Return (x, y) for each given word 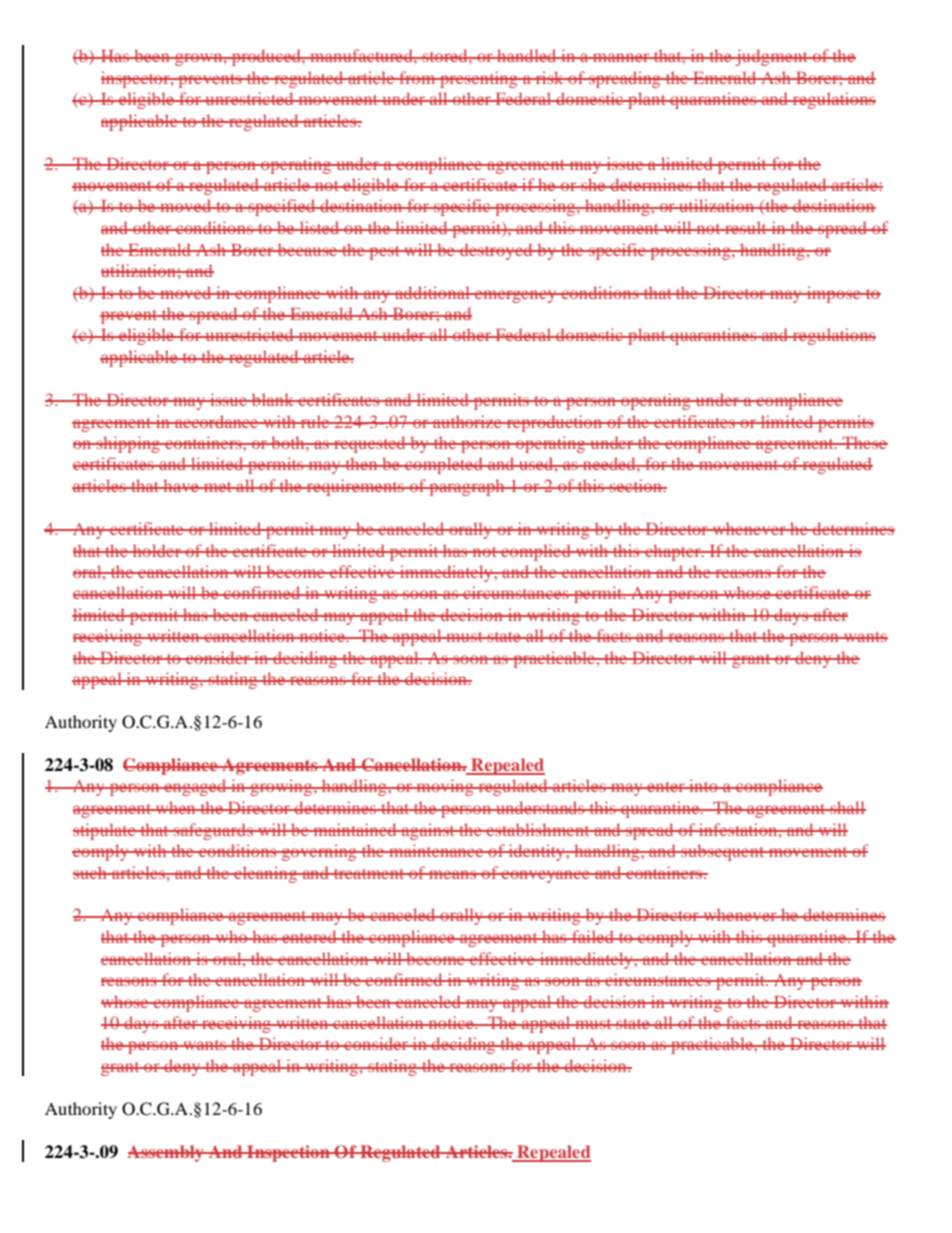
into (703, 785)
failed (593, 936)
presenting (479, 79)
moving (445, 787)
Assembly (166, 1153)
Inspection (288, 1153)
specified (282, 207)
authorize (467, 421)
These (864, 442)
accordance (217, 421)
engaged (196, 787)
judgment (771, 57)
